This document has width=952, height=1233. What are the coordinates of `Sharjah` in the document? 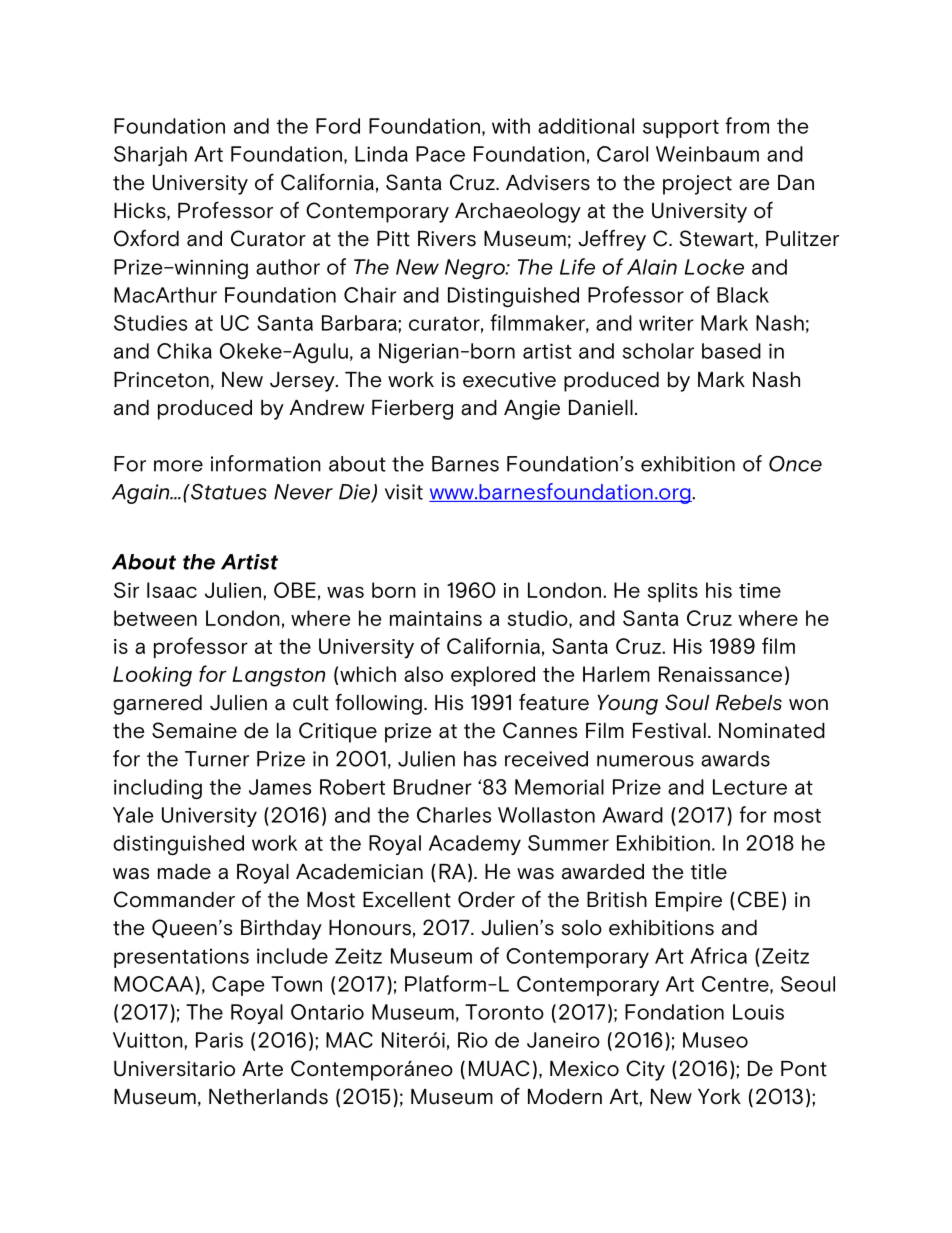 It's located at (150, 156).
